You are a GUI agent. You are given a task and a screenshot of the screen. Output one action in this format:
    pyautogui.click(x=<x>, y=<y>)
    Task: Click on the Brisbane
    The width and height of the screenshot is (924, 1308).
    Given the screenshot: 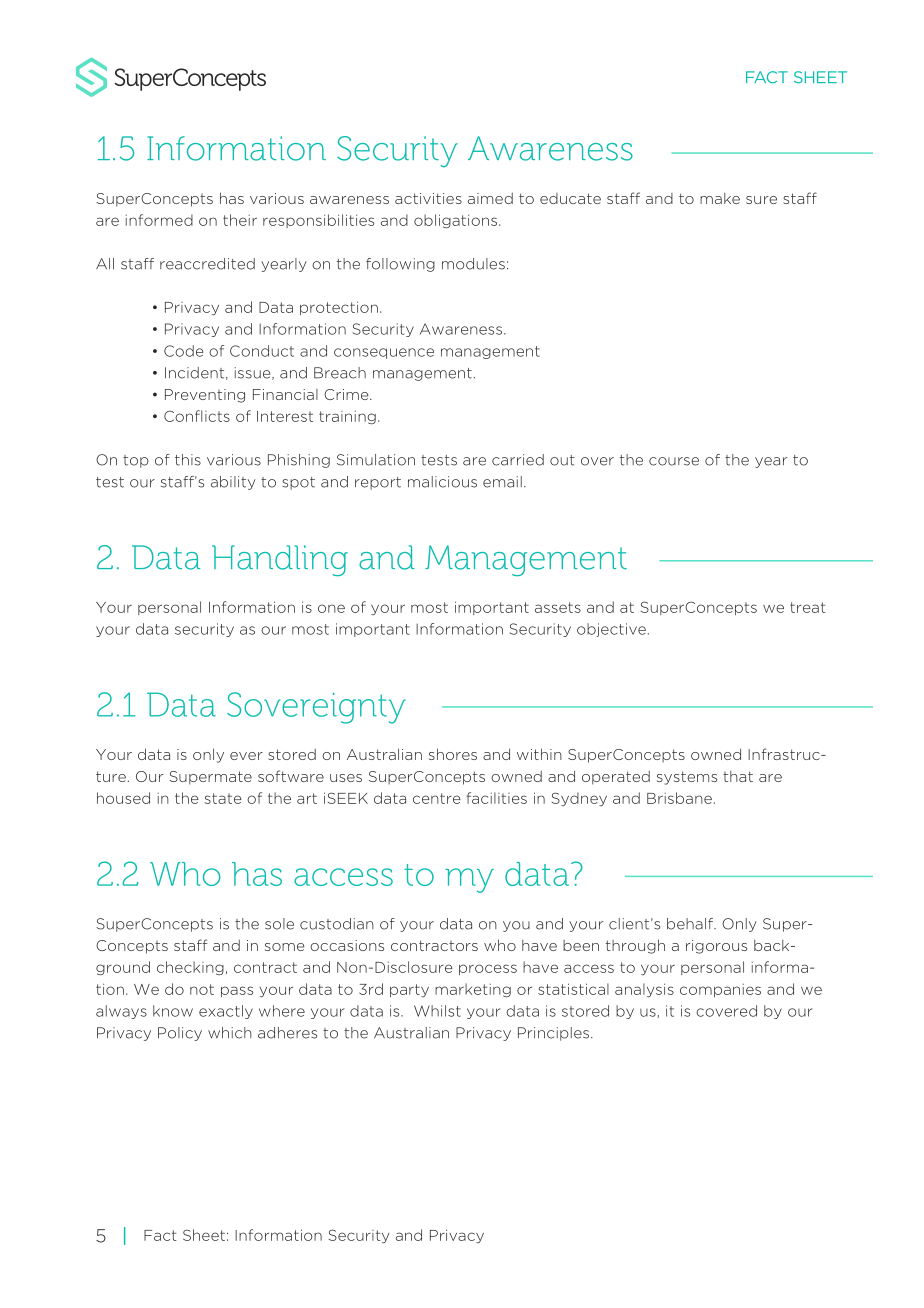 What is the action you would take?
    pyautogui.click(x=679, y=798)
